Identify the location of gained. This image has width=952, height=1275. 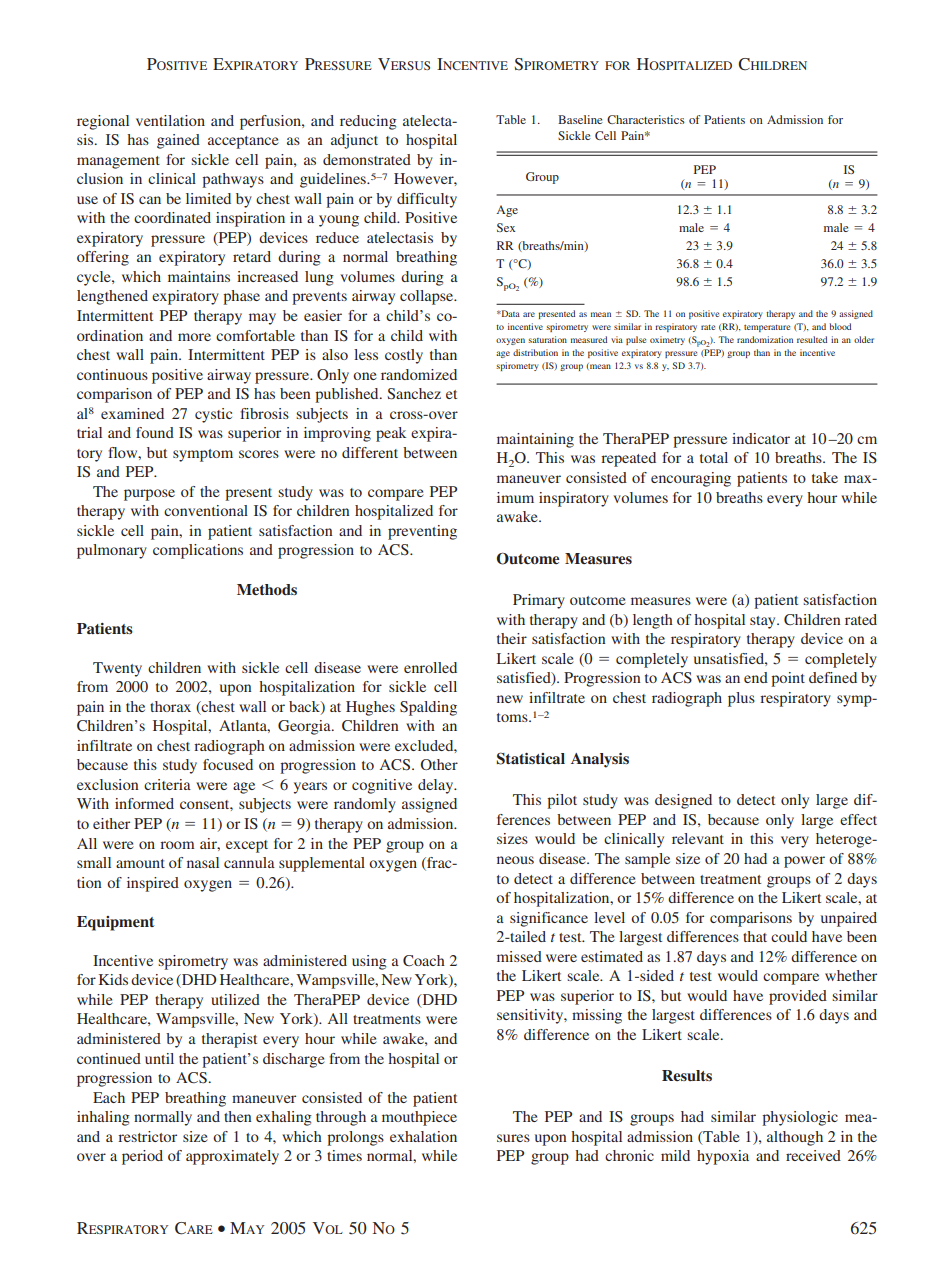
(178, 141).
